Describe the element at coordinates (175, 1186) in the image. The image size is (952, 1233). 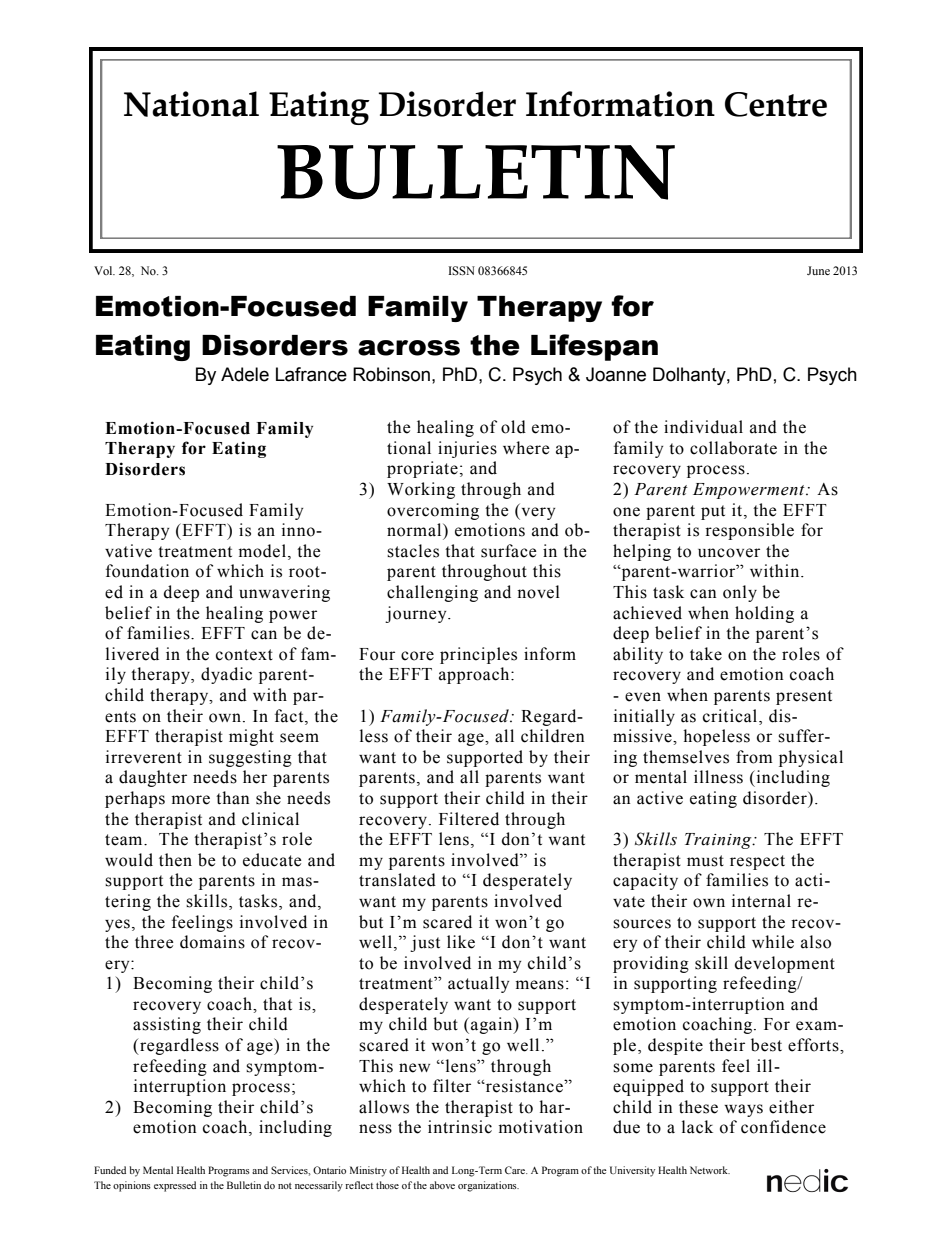
I see `expressed` at that location.
